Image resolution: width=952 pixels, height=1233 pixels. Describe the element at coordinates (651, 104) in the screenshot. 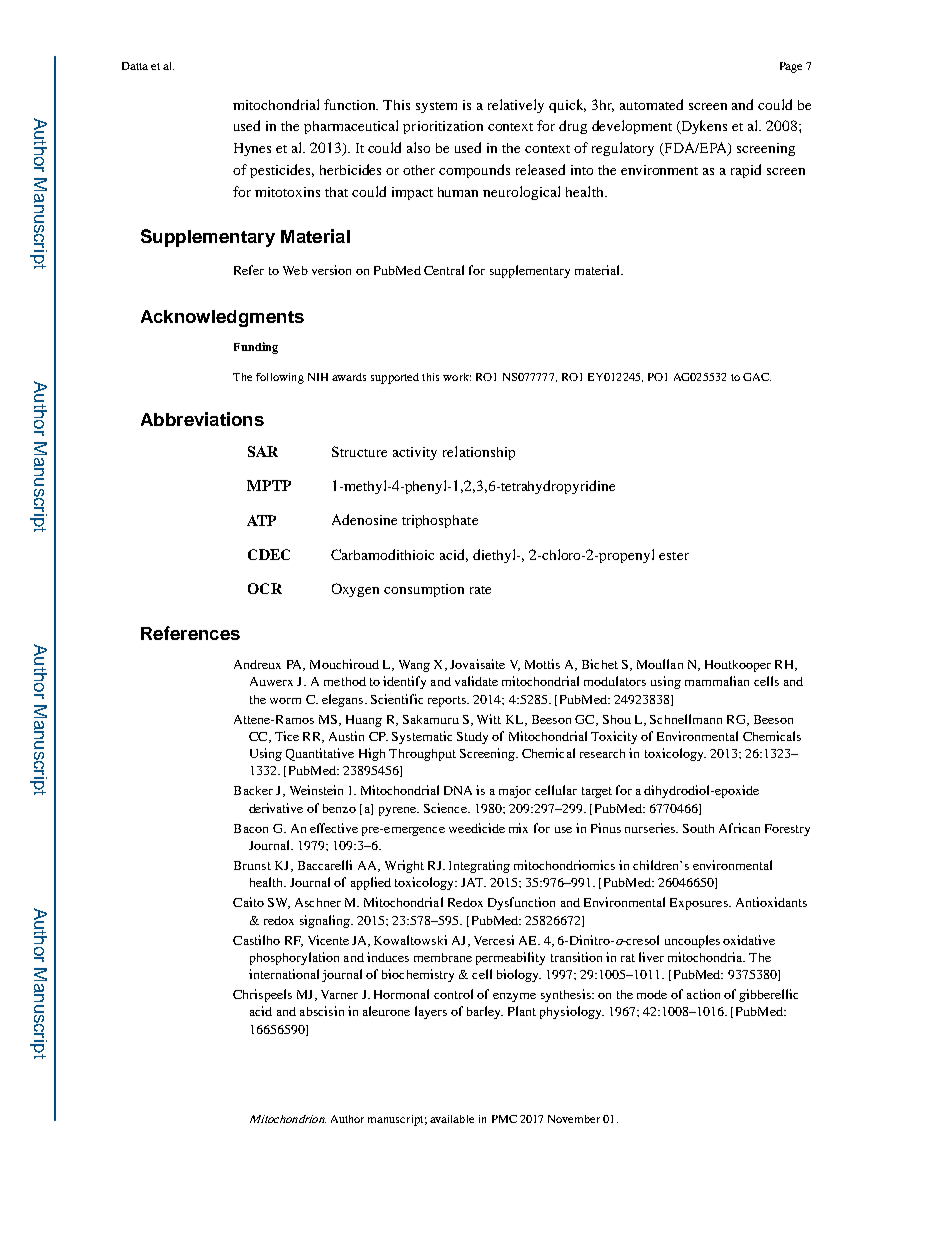

I see `automated` at that location.
